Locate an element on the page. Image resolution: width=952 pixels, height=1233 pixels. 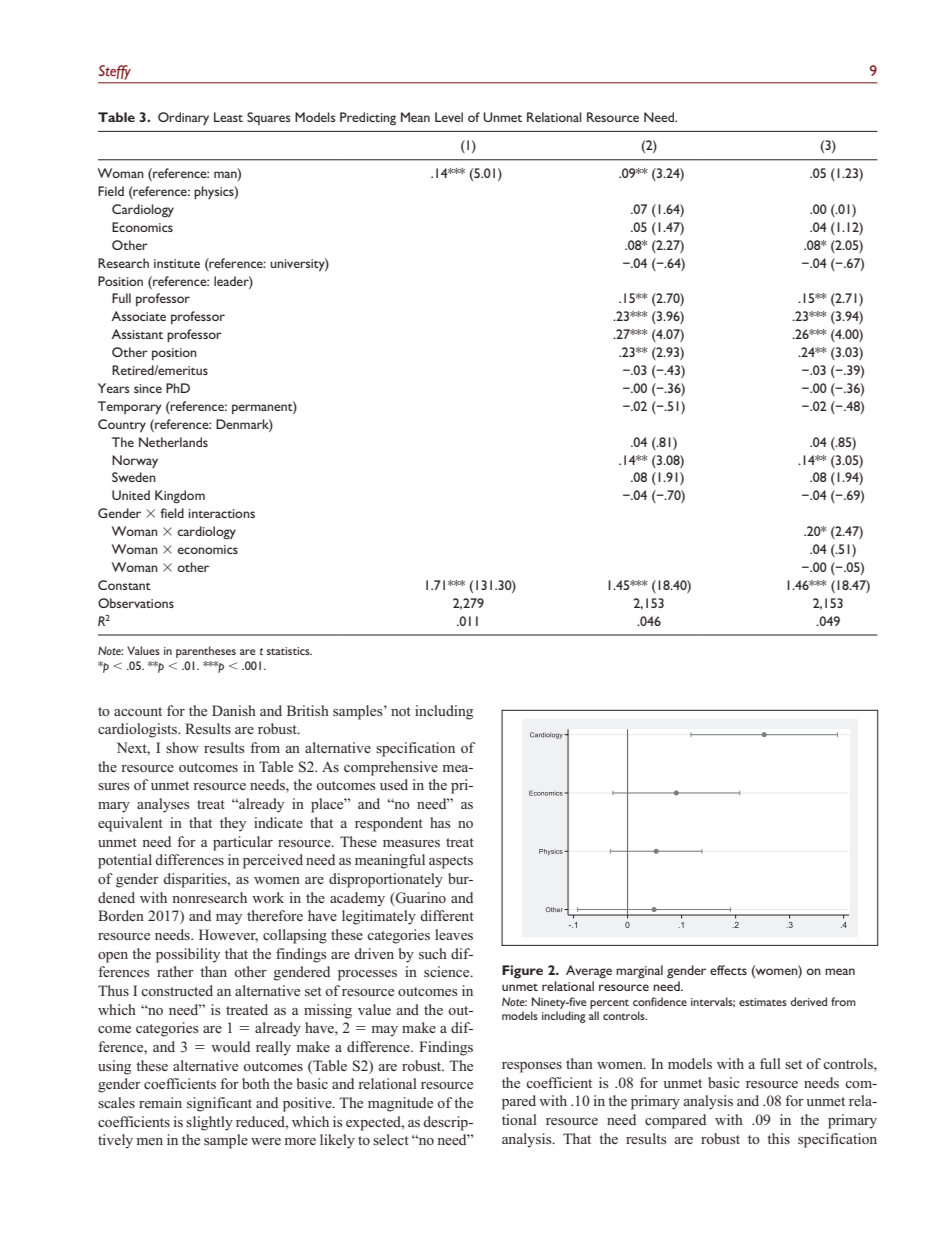
Observations is located at coordinates (136, 603).
